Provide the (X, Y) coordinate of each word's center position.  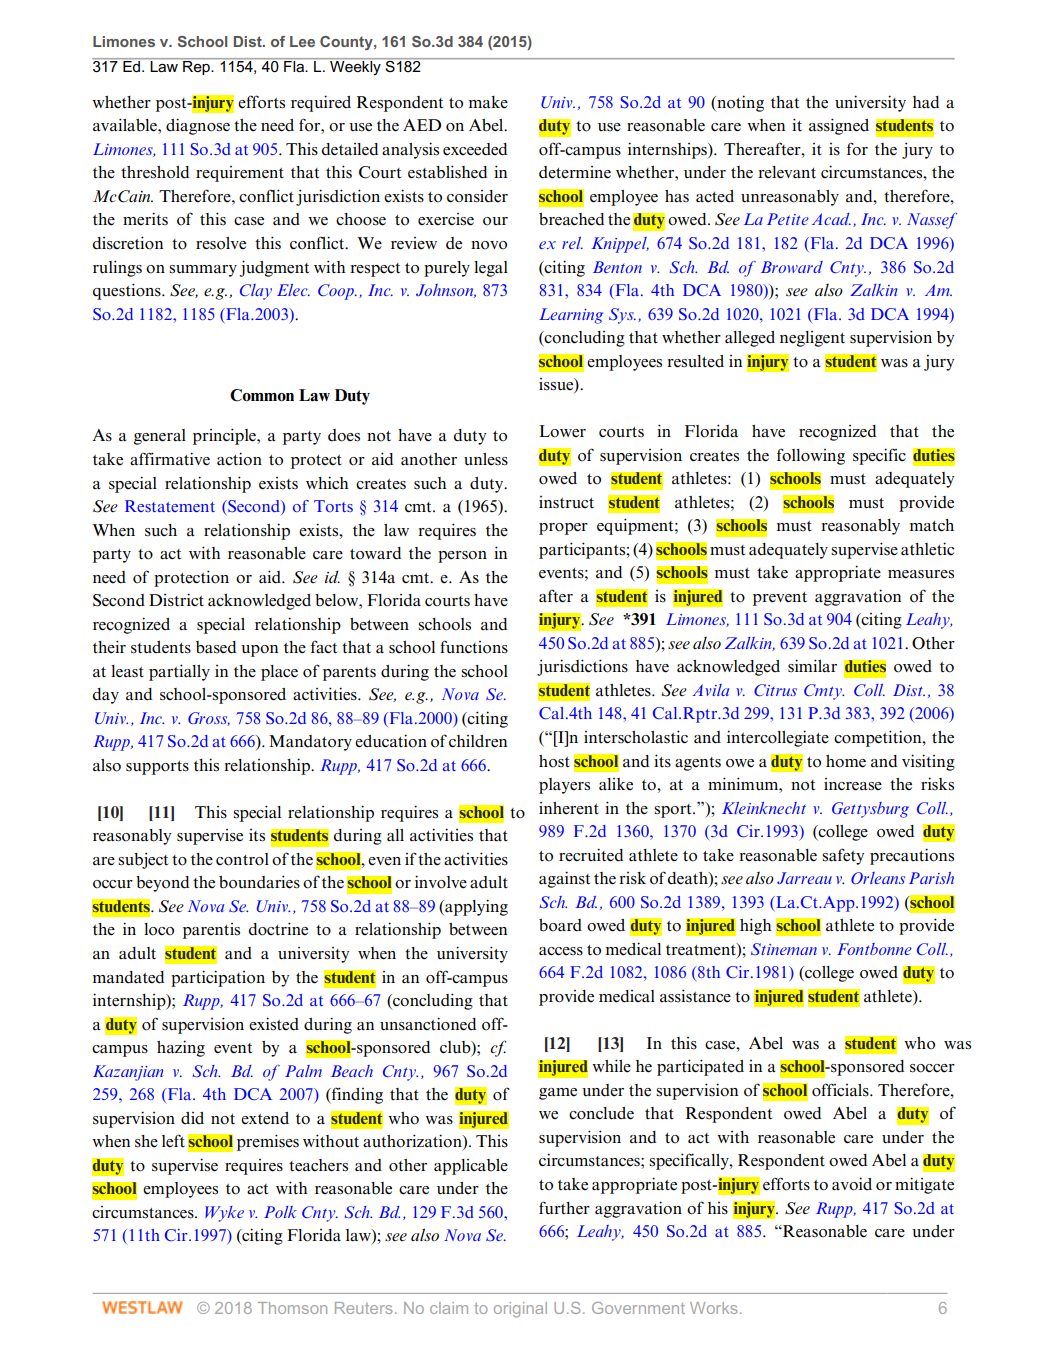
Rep (197, 68)
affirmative (170, 459)
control (242, 859)
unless (486, 459)
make (488, 102)
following (811, 456)
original (520, 1310)
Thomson (292, 1308)
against (564, 879)
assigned (839, 126)
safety (843, 856)
